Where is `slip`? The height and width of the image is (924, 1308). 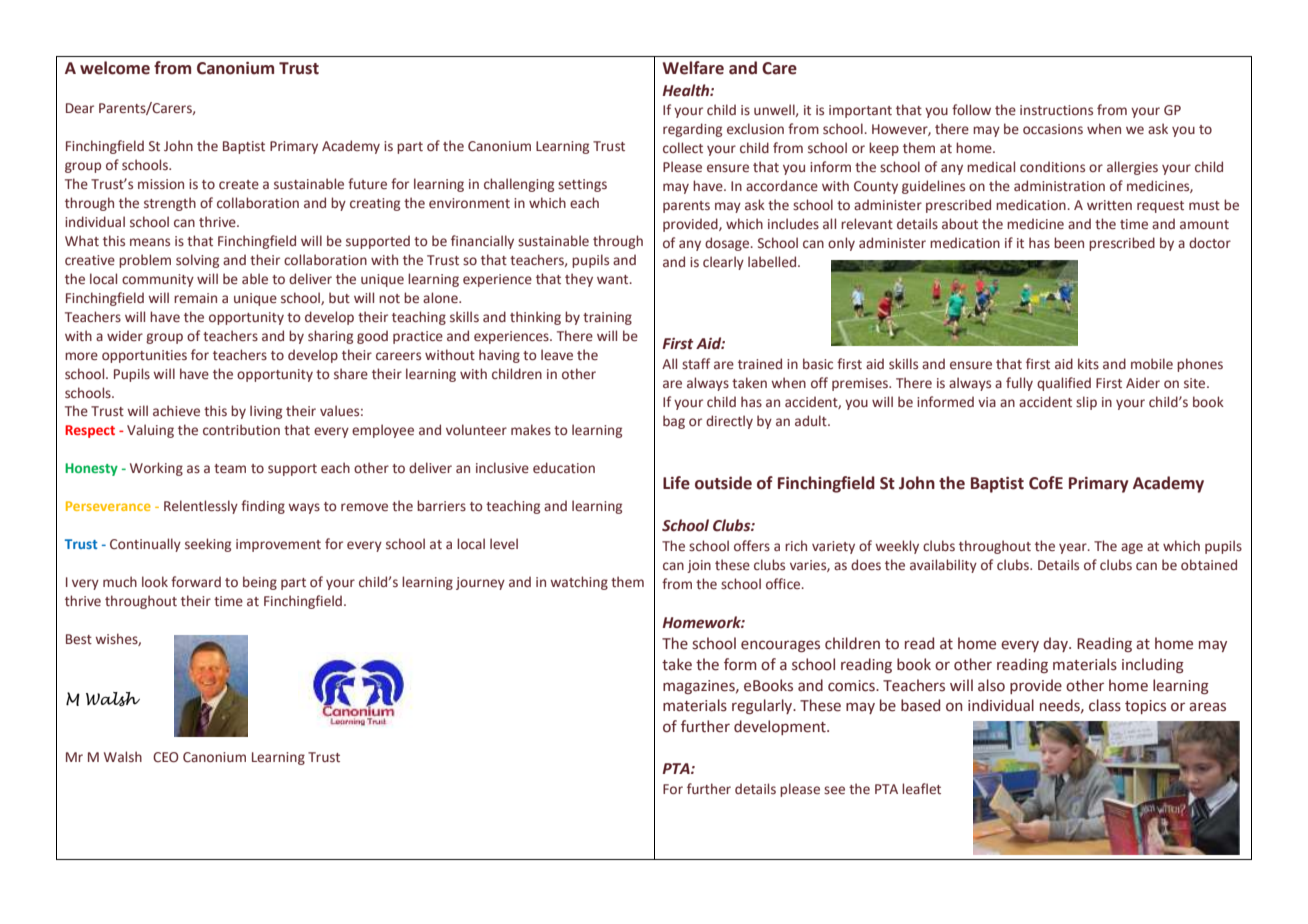
slip is located at coordinates (1086, 403).
